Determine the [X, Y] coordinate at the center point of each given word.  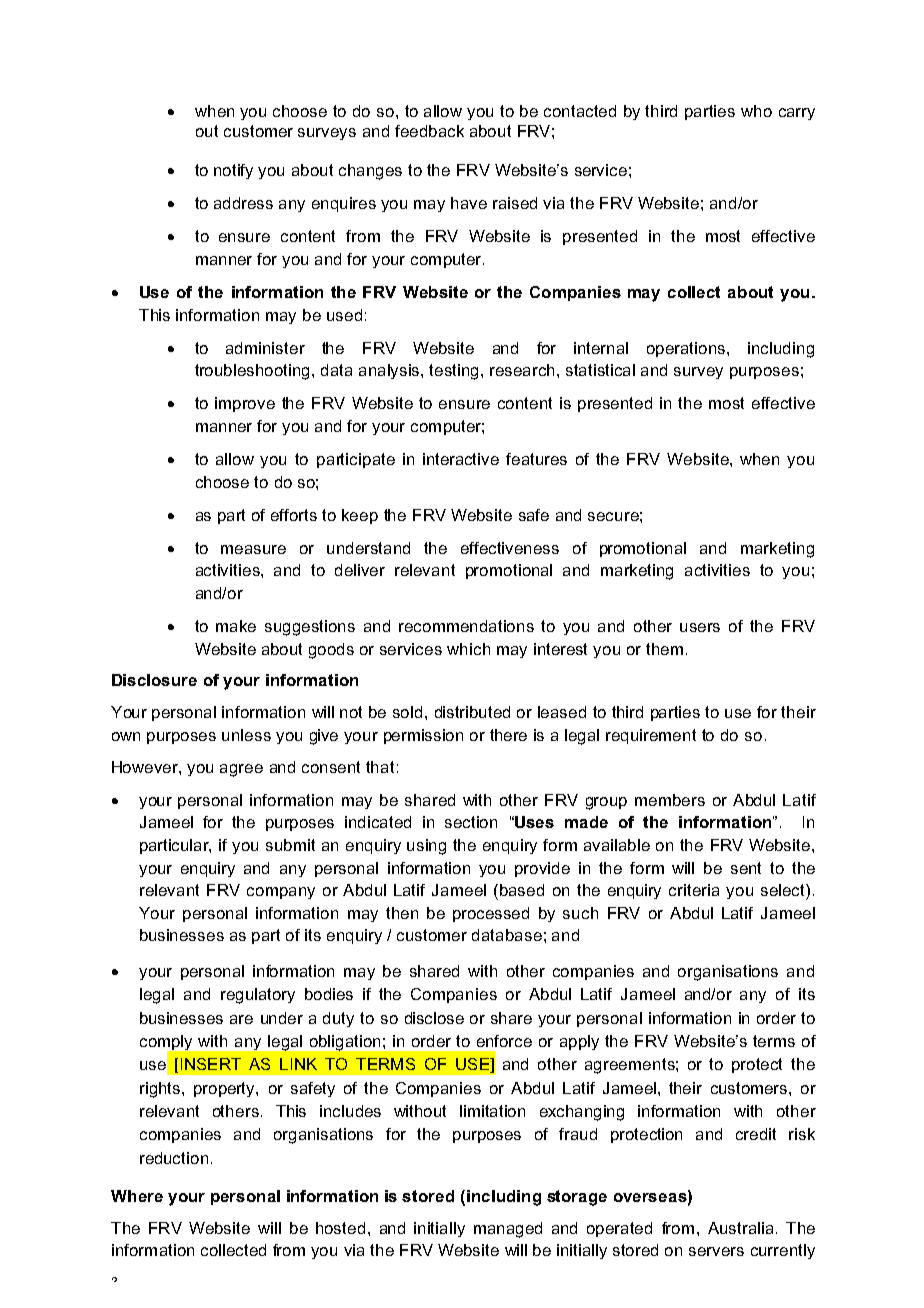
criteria [694, 890]
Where [137, 1196]
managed [508, 1230]
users [700, 627]
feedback [429, 131]
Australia [740, 1228]
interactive [461, 459]
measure [253, 549]
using [426, 847]
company [281, 893]
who [756, 111]
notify [233, 171]
